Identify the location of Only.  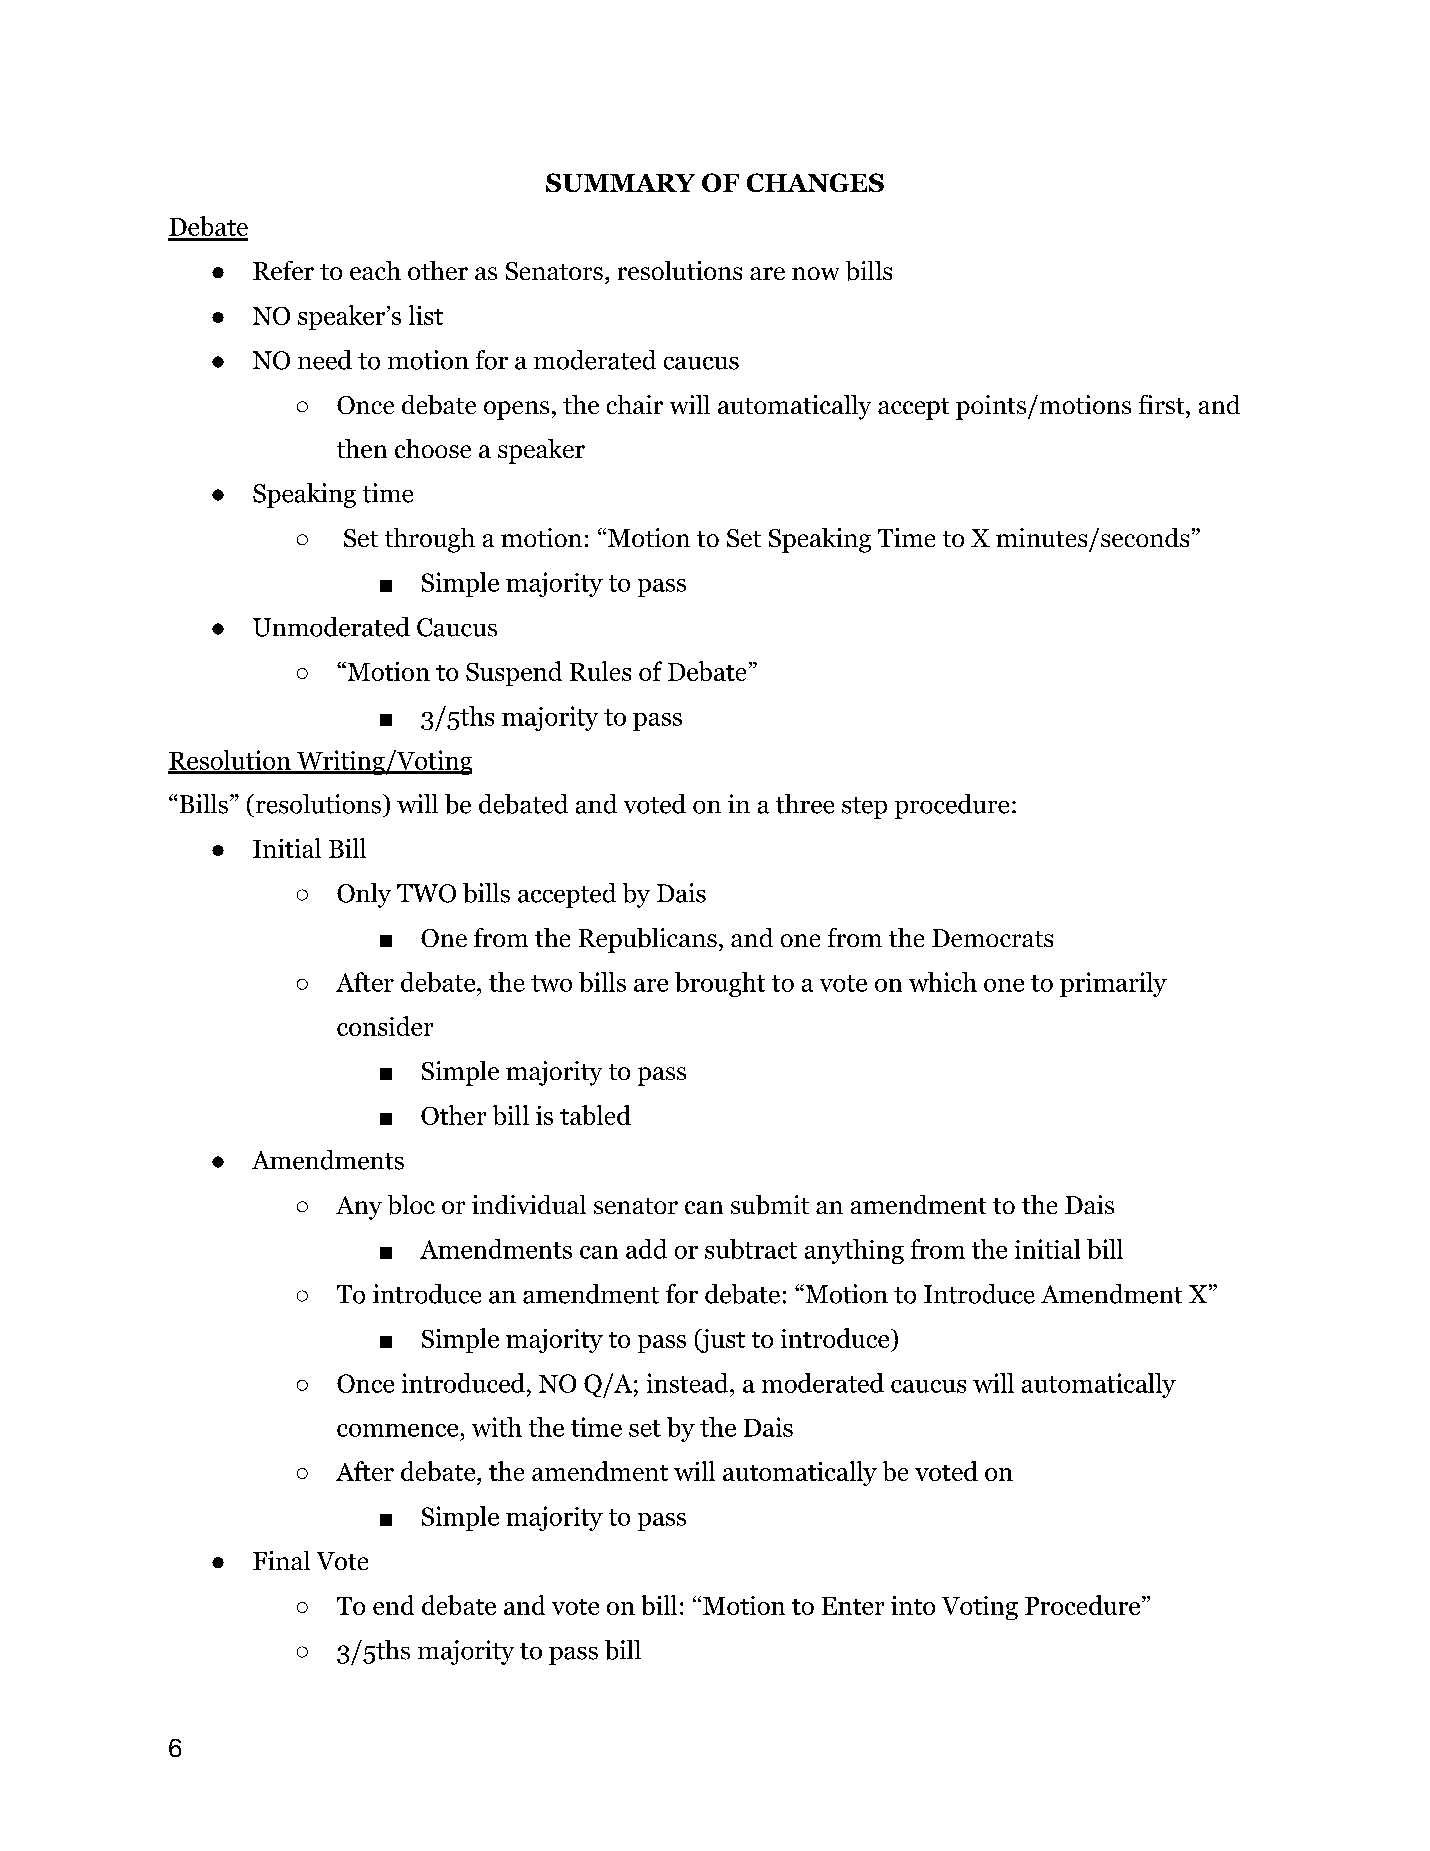
(364, 895).
